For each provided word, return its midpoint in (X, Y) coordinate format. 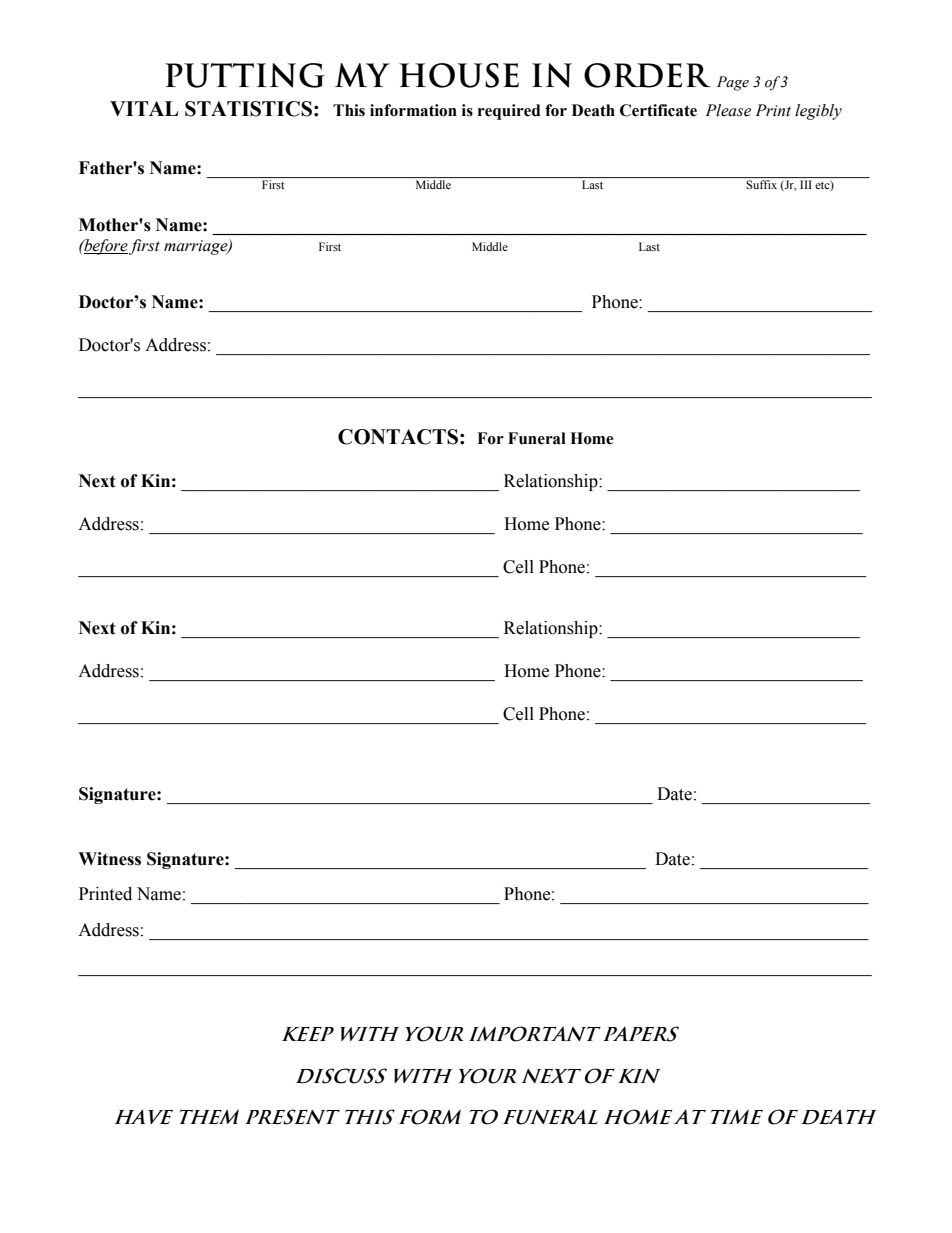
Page (733, 83)
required (509, 112)
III (806, 184)
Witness (109, 859)
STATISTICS (248, 109)
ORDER (647, 75)
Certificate (658, 110)
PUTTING (245, 75)
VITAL (144, 108)
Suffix (761, 184)
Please (728, 110)
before (105, 247)
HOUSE (459, 75)
